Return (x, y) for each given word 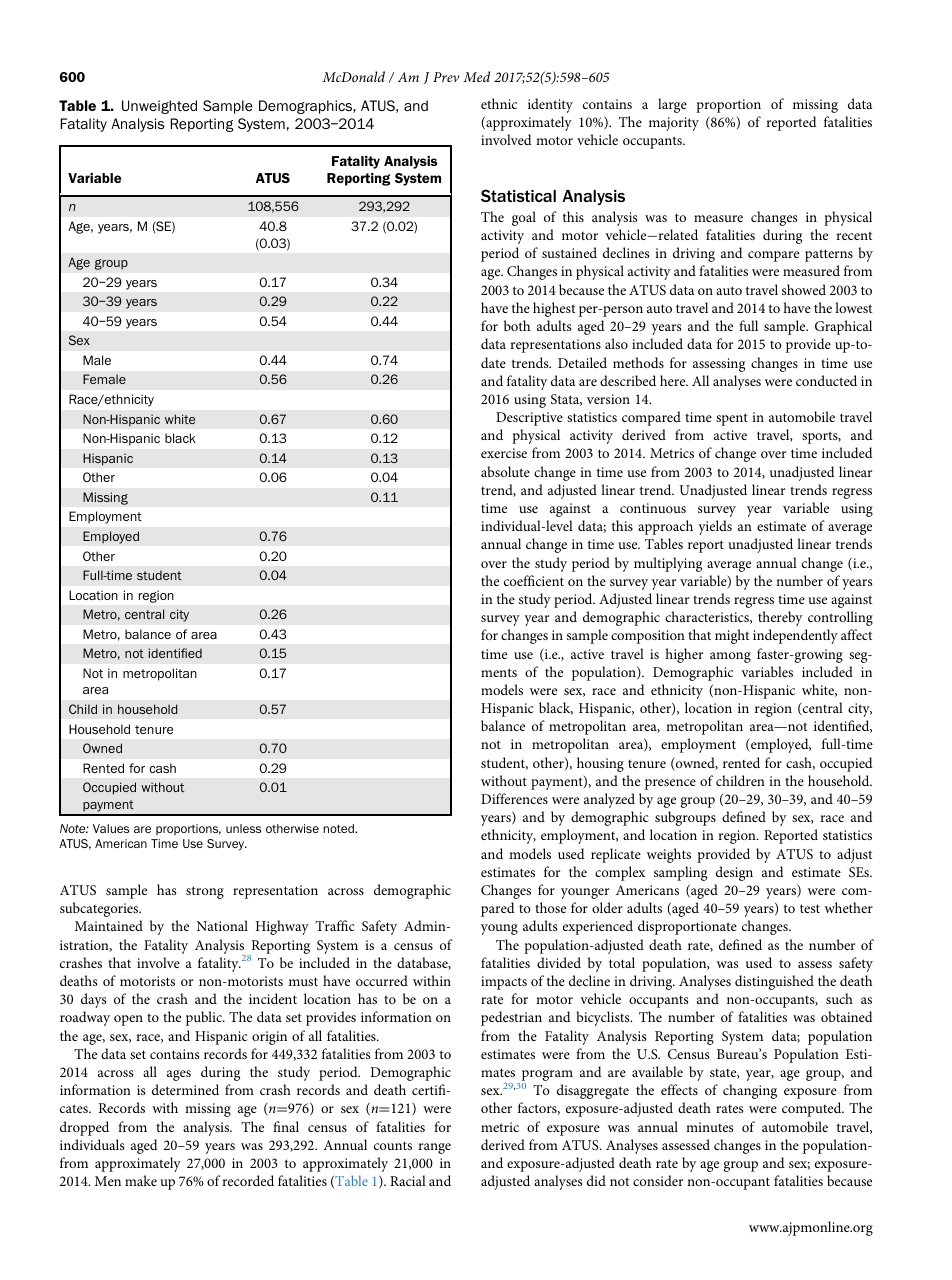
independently (795, 636)
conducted (826, 380)
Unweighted (159, 107)
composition (648, 637)
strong (205, 892)
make (141, 1180)
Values (111, 828)
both (517, 325)
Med (476, 76)
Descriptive (529, 419)
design (734, 873)
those (550, 907)
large (672, 105)
